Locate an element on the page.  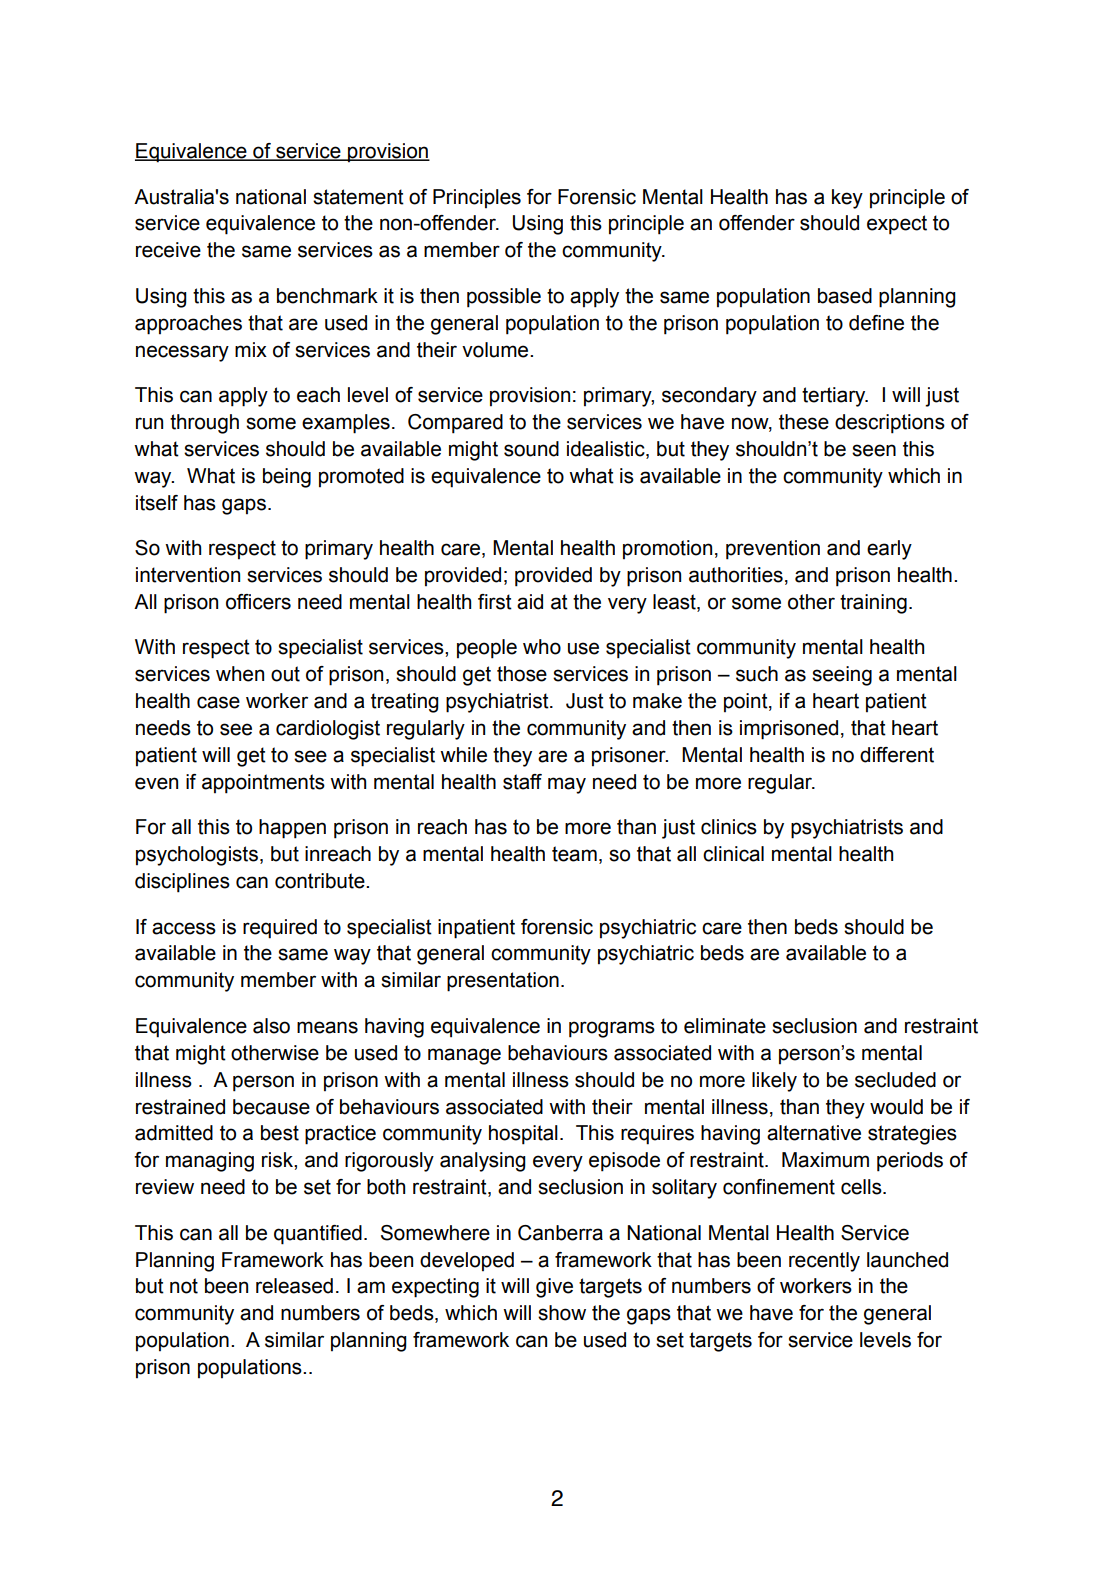
possible is located at coordinates (504, 298).
